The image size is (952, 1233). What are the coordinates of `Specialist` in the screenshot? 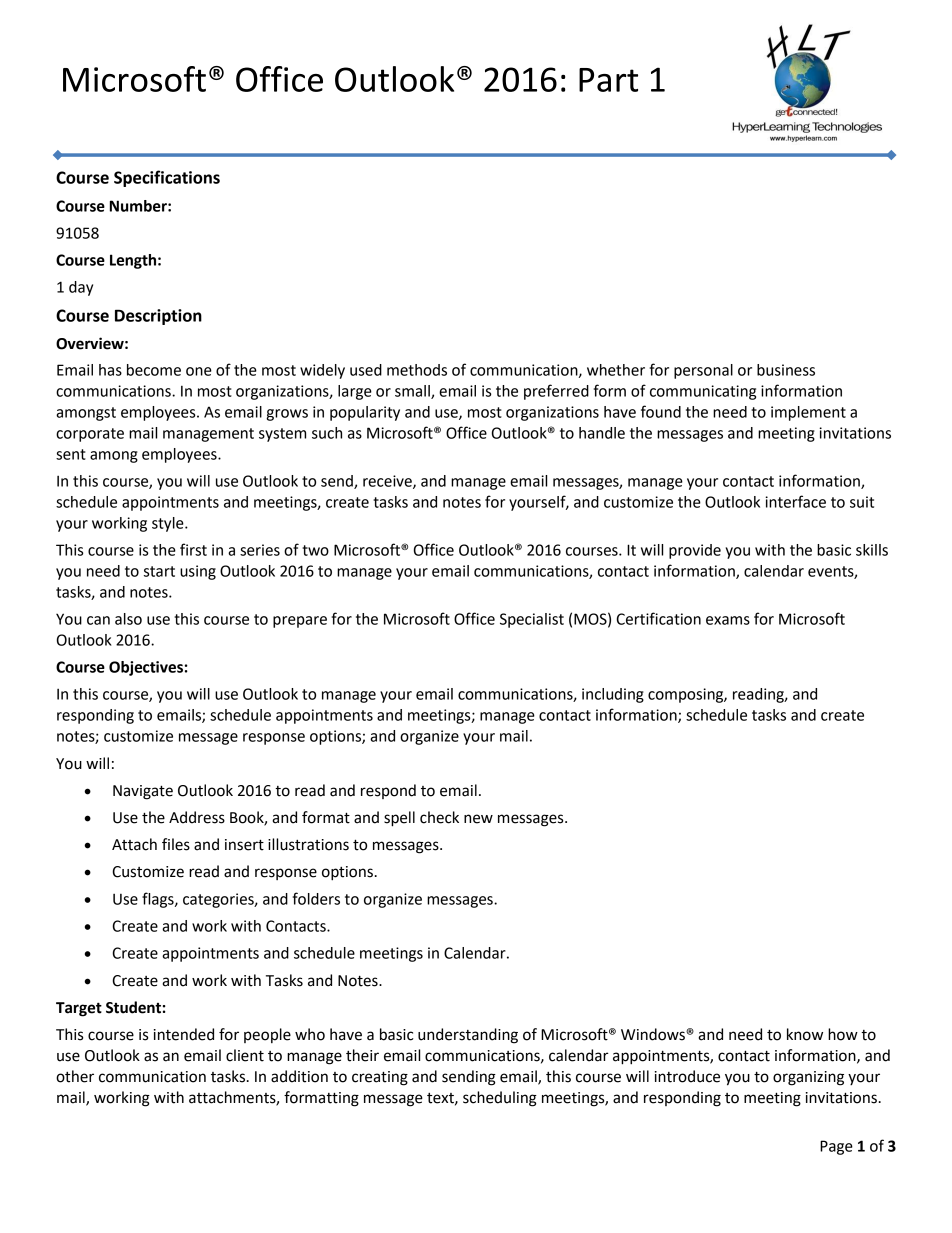 It's located at (532, 620).
